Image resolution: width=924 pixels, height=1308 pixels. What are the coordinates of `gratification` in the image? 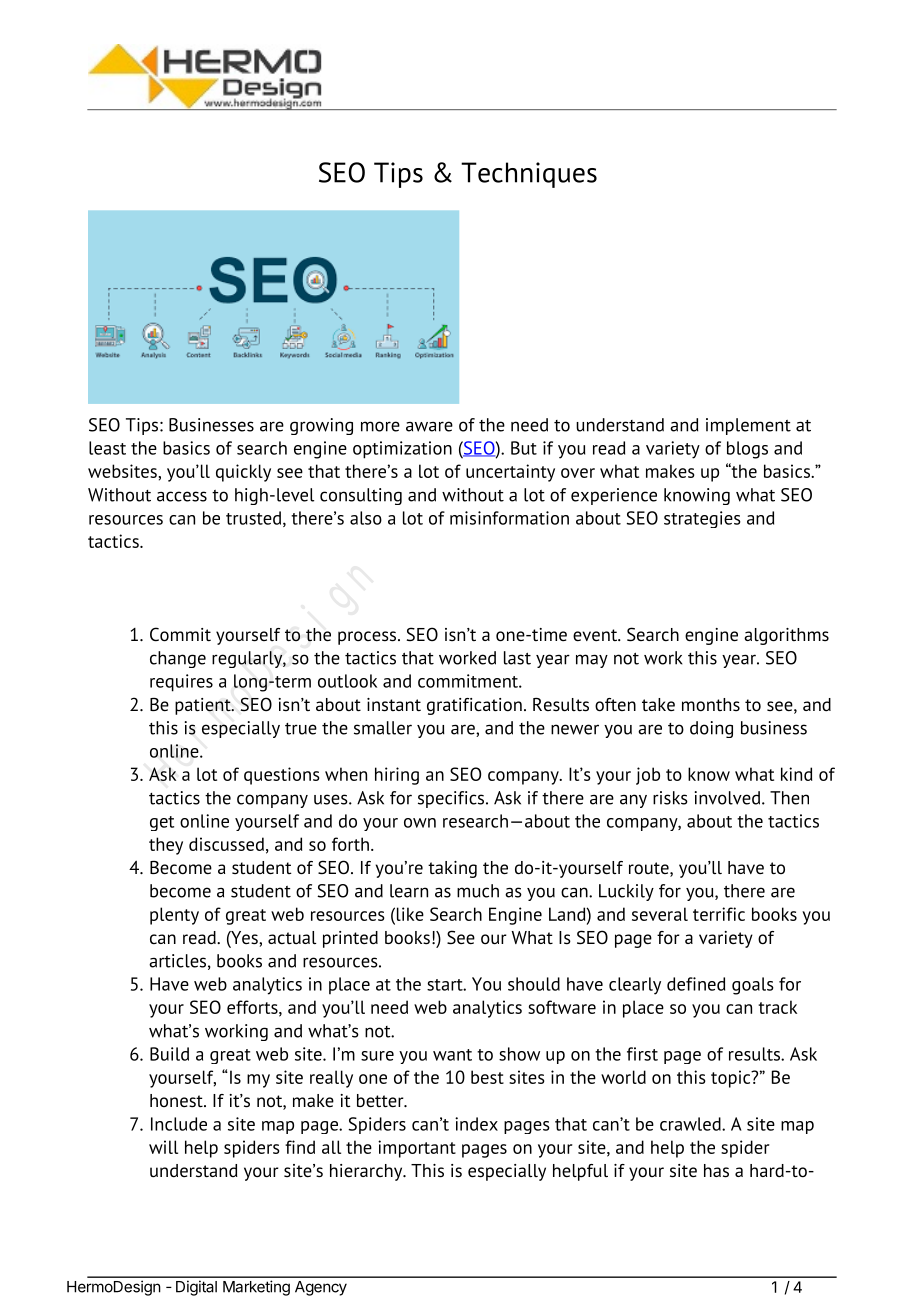 It's located at (474, 706).
